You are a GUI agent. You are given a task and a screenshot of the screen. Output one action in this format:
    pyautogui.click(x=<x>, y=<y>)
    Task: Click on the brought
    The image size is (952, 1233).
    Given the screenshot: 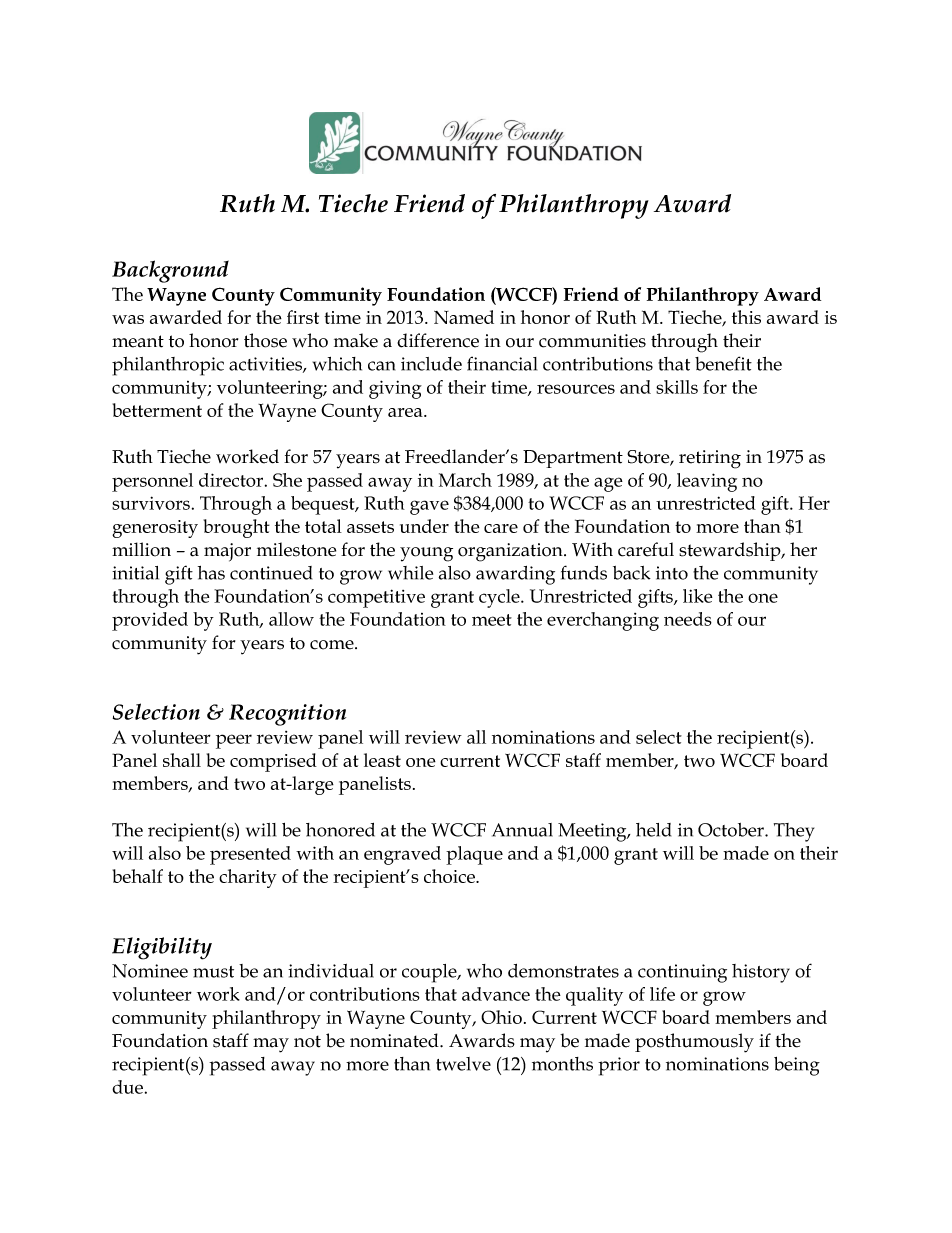 What is the action you would take?
    pyautogui.click(x=237, y=528)
